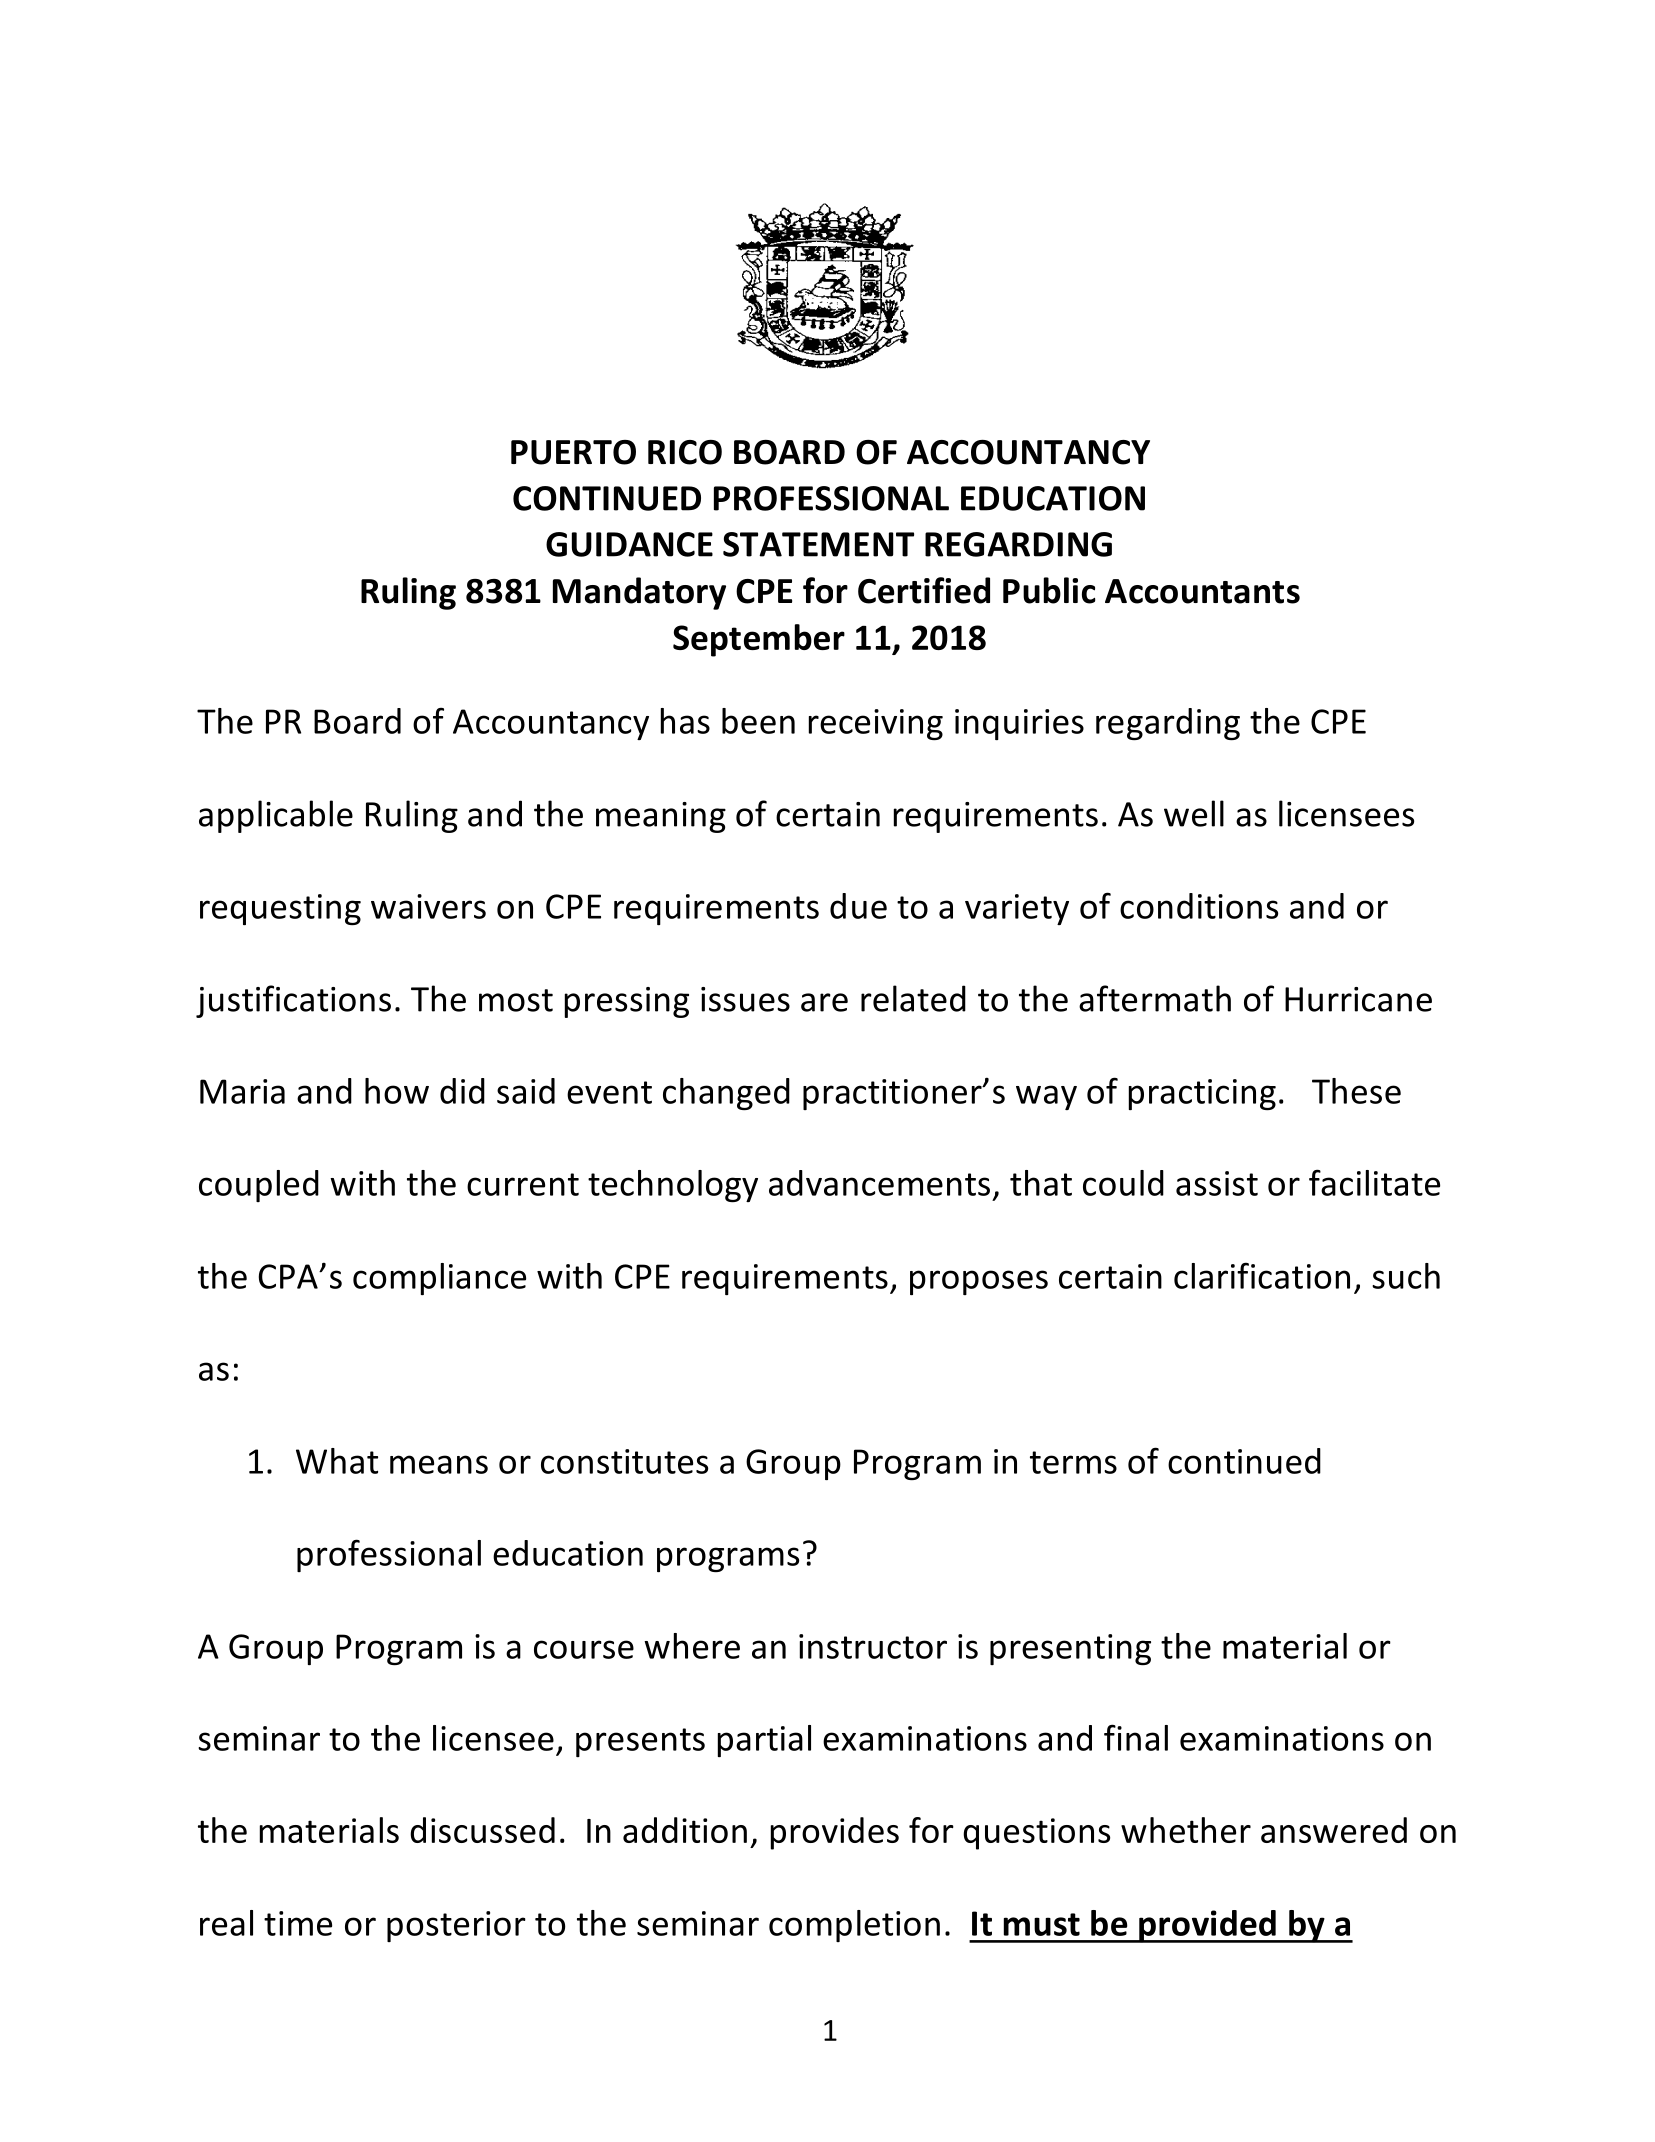 This image has width=1655, height=2142. I want to click on PUERTO, so click(573, 452).
